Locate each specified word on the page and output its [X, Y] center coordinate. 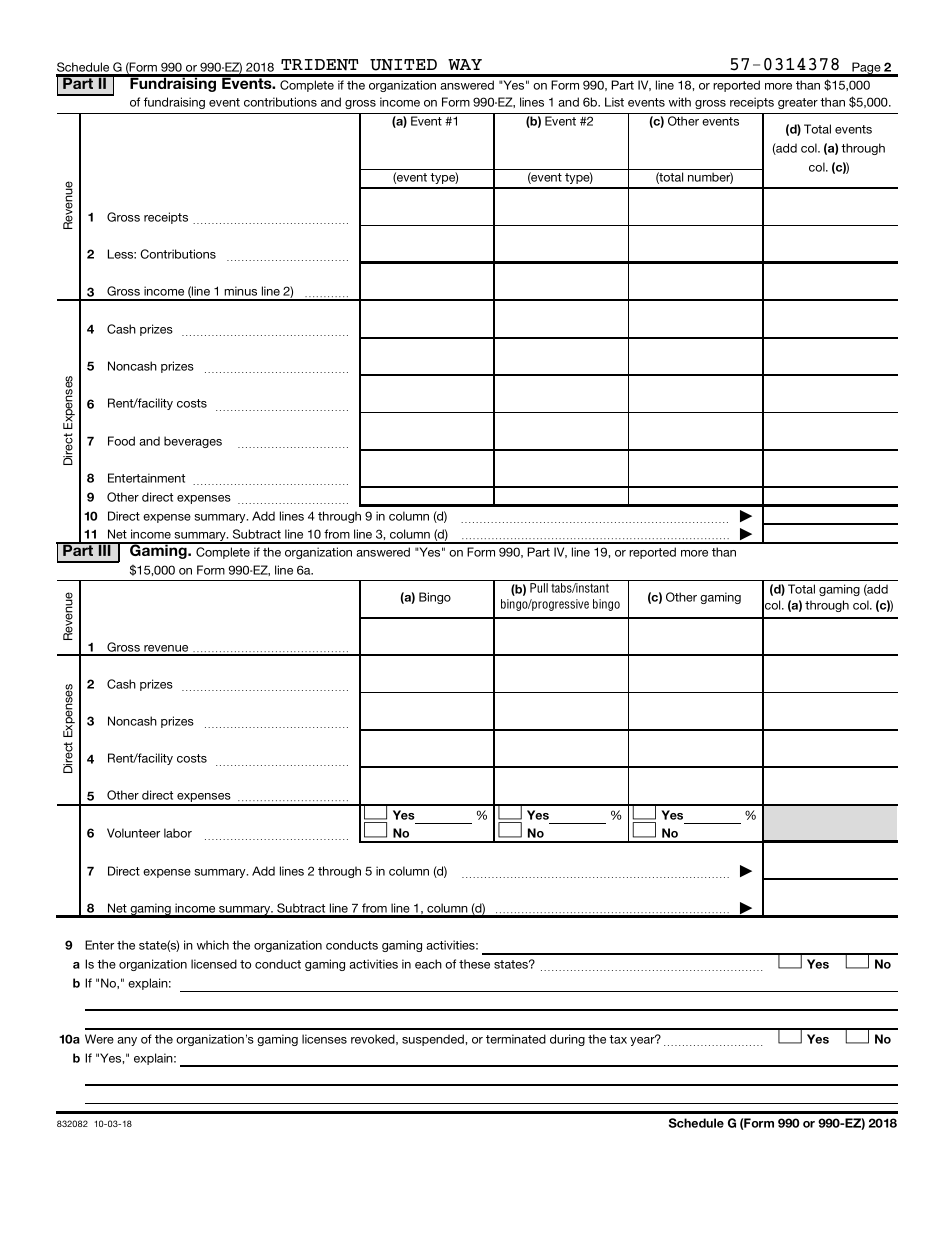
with [680, 102]
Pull [539, 588]
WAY [465, 64]
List [614, 102]
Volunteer [133, 833]
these [474, 964]
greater [798, 103]
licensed [214, 964]
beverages [193, 442]
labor [178, 833]
